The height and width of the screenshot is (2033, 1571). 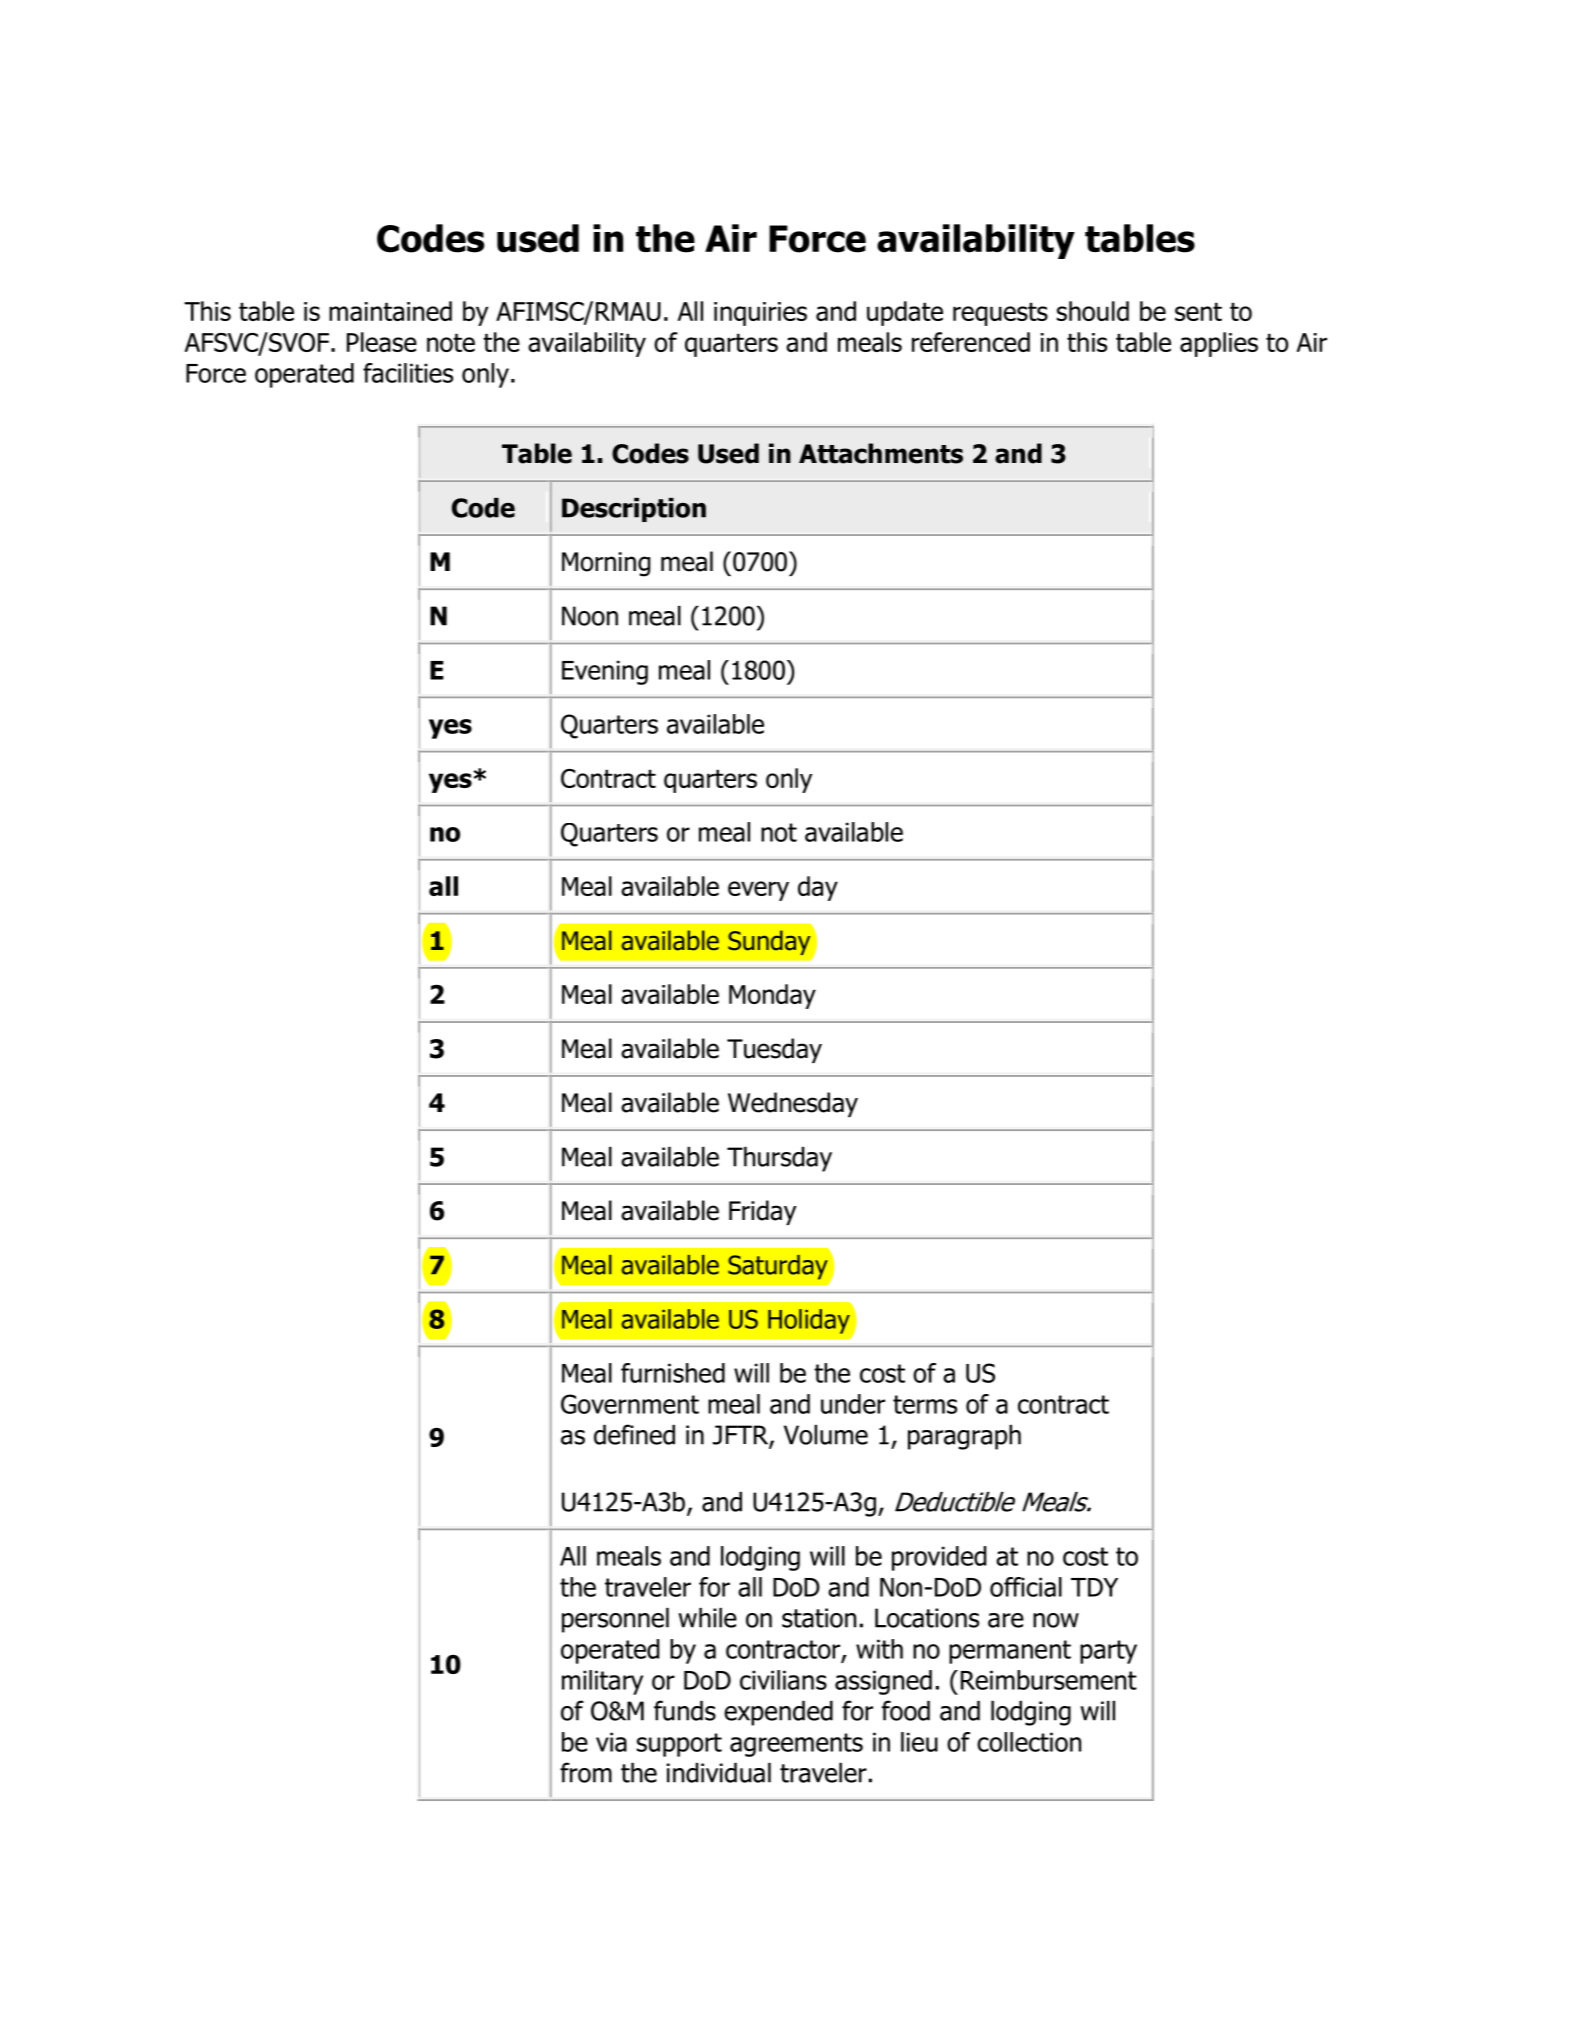 What do you see at coordinates (772, 996) in the screenshot?
I see `Monday` at bounding box center [772, 996].
